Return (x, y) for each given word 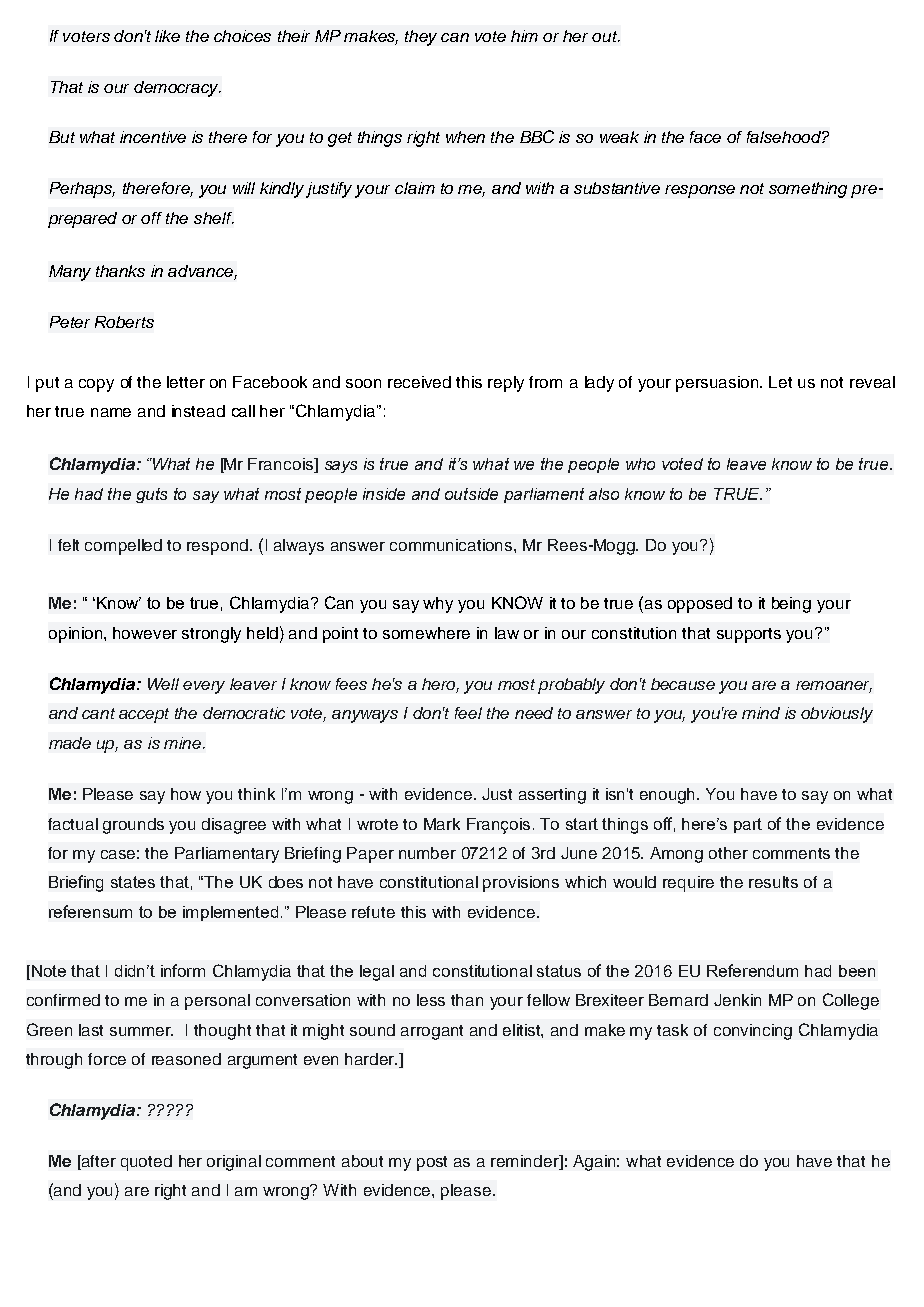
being (791, 605)
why (438, 605)
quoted (146, 1163)
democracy (177, 89)
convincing (753, 1032)
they (421, 38)
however (145, 633)
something (808, 190)
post (432, 1163)
